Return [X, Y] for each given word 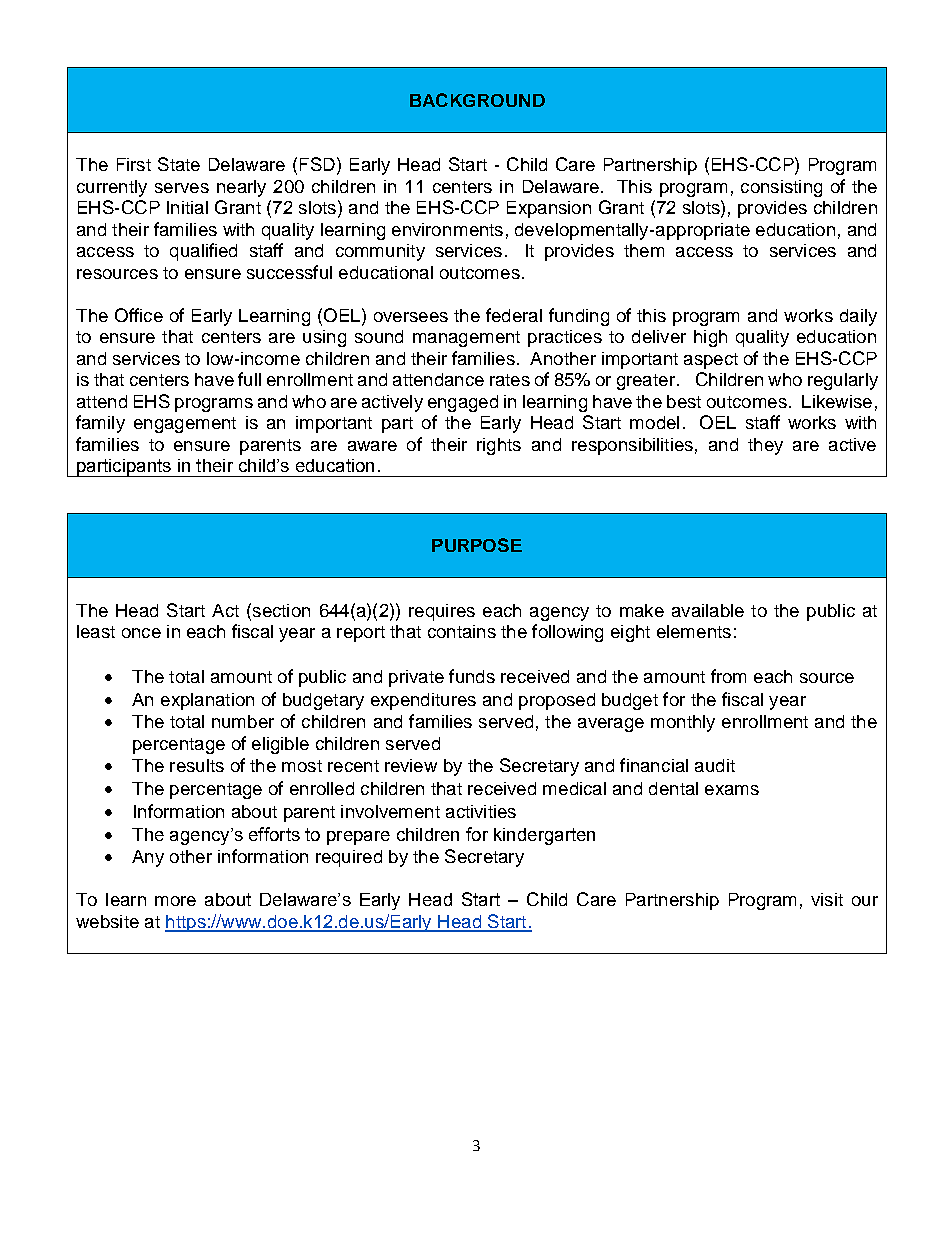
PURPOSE [477, 545]
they [765, 446]
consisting [781, 188]
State [179, 164]
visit [827, 899]
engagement [185, 425]
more [175, 901]
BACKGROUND [477, 100]
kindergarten [544, 836]
